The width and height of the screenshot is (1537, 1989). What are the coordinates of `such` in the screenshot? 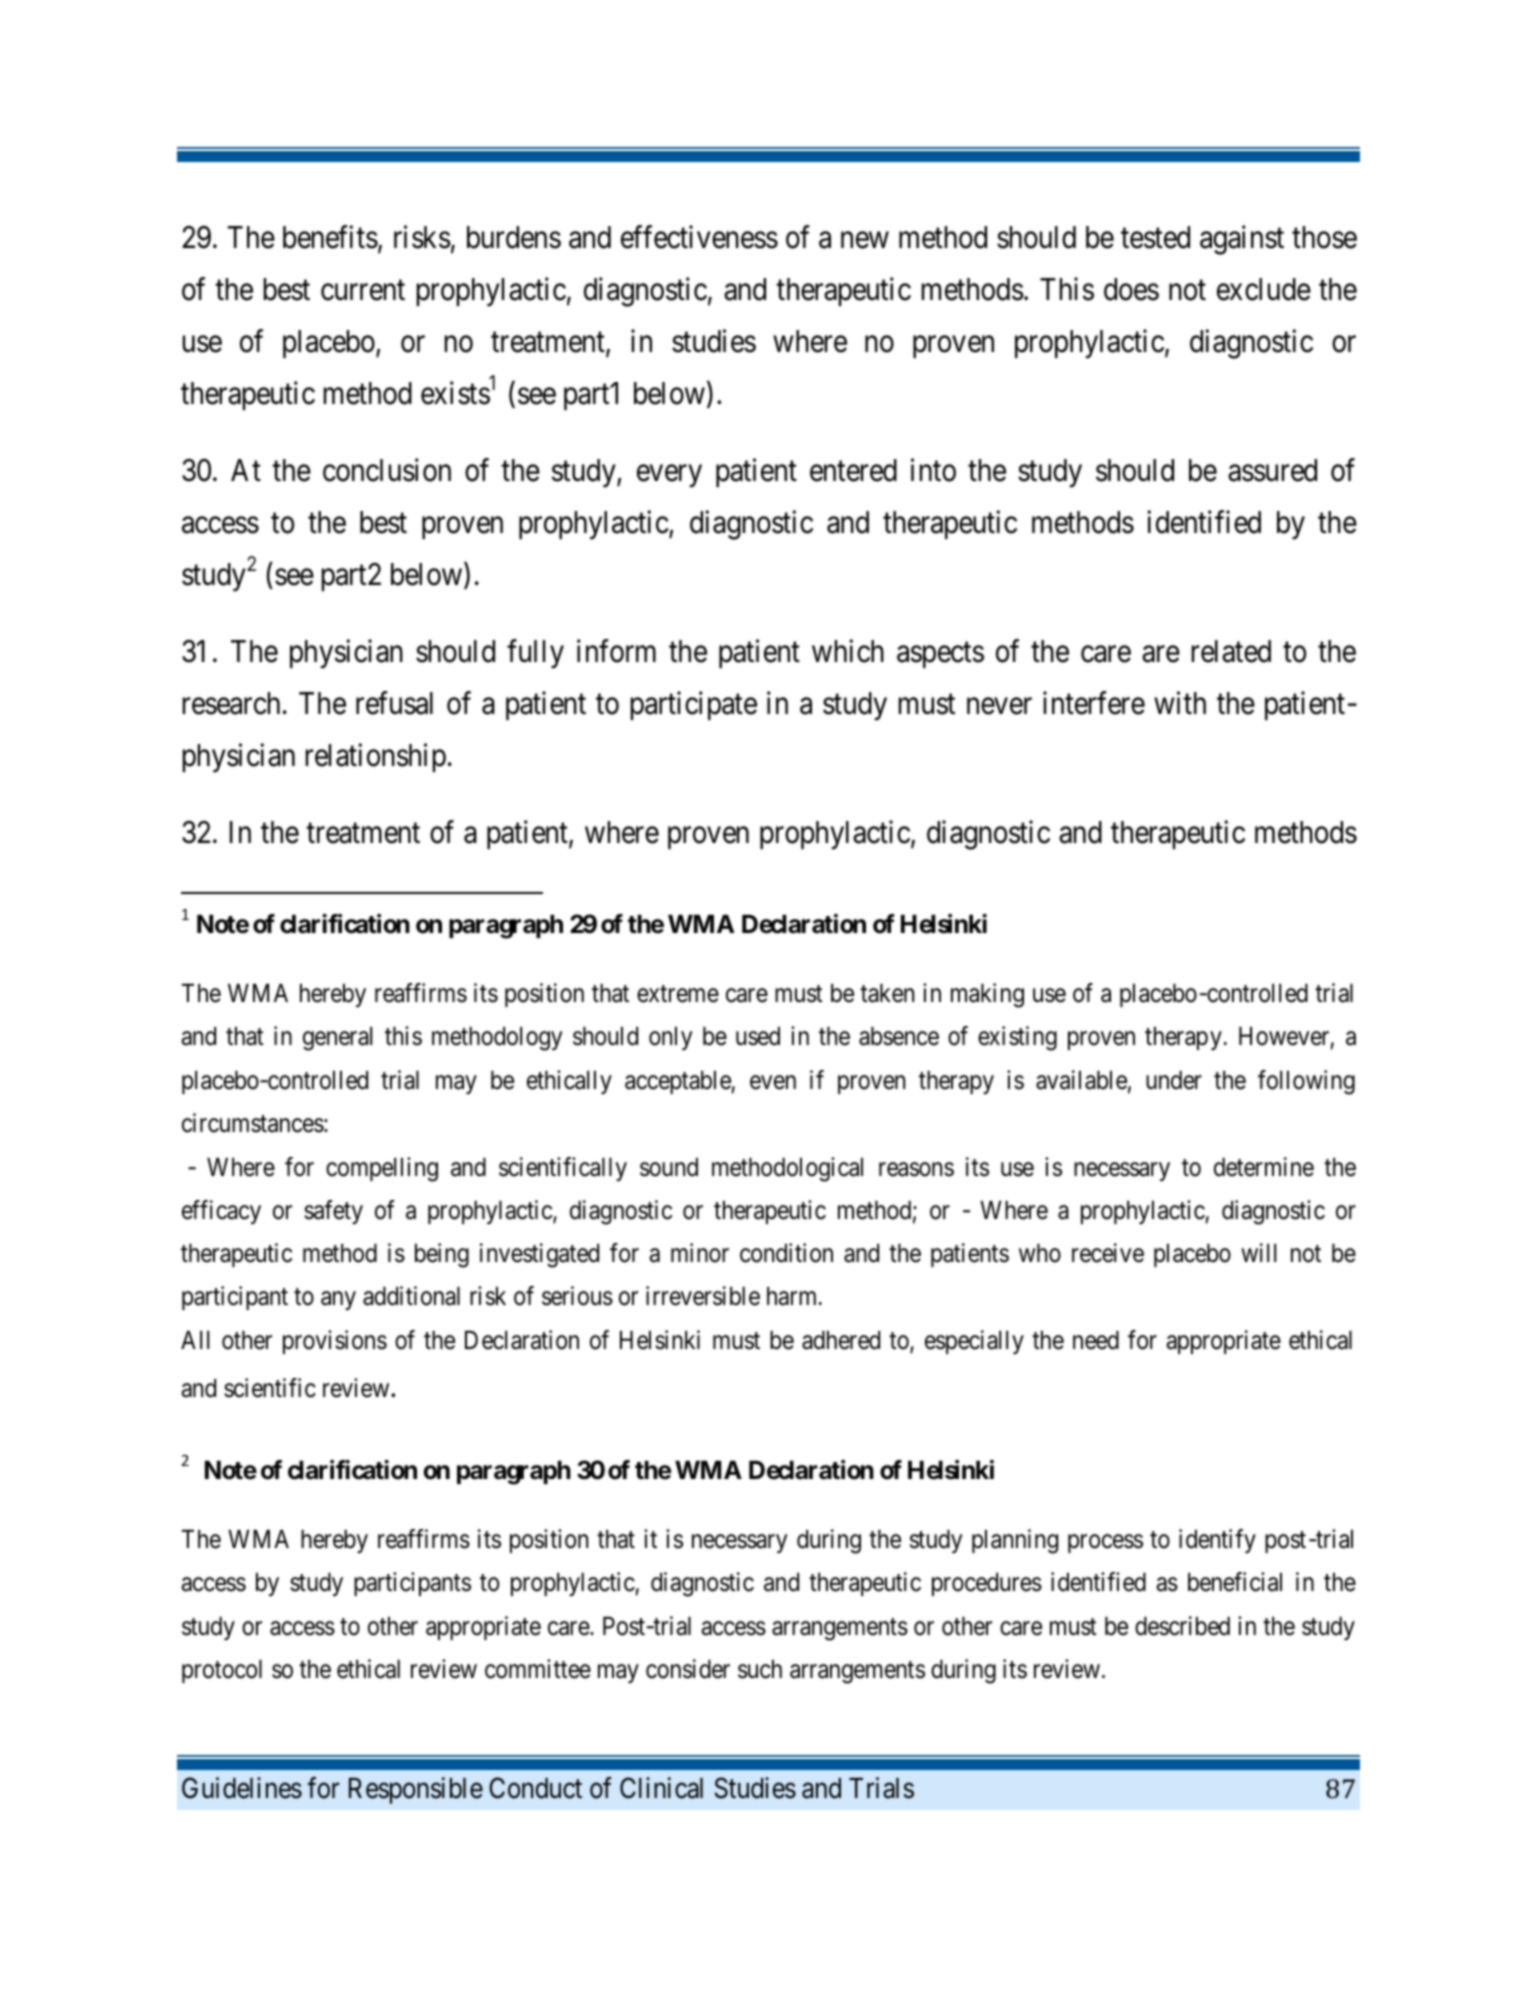 It's located at (760, 1669).
